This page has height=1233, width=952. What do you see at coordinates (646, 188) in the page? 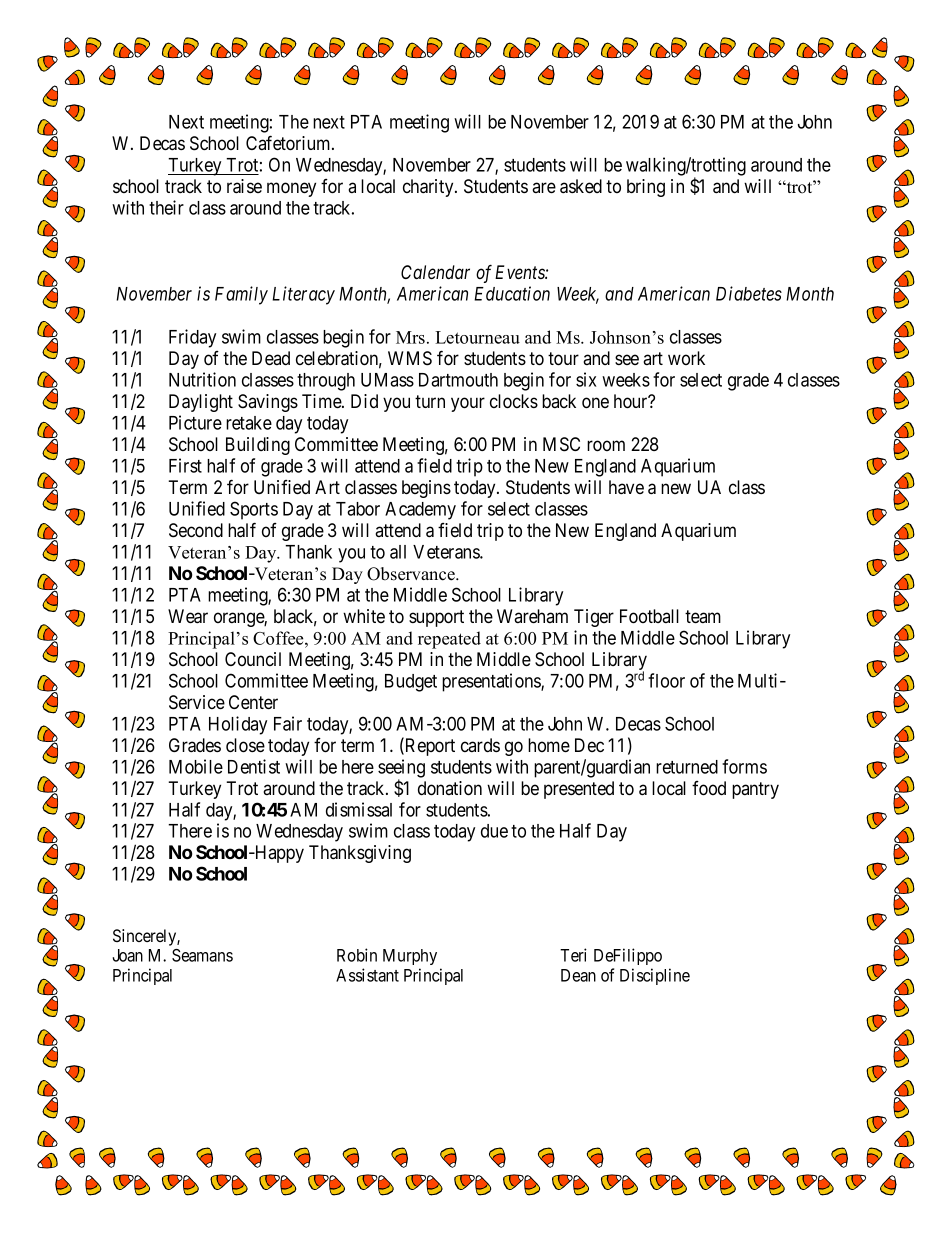
I see `bring` at bounding box center [646, 188].
